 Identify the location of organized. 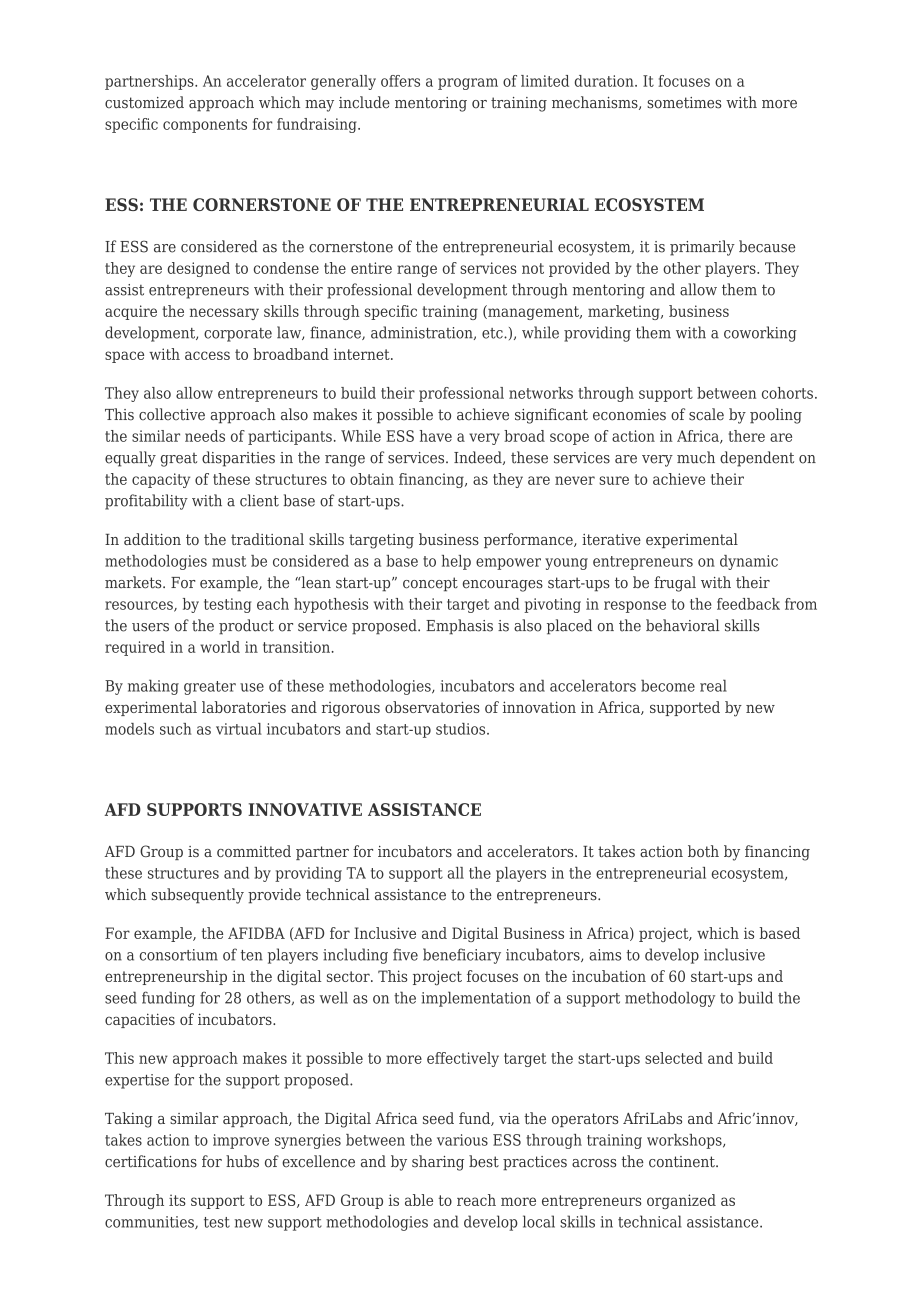
(681, 1201).
